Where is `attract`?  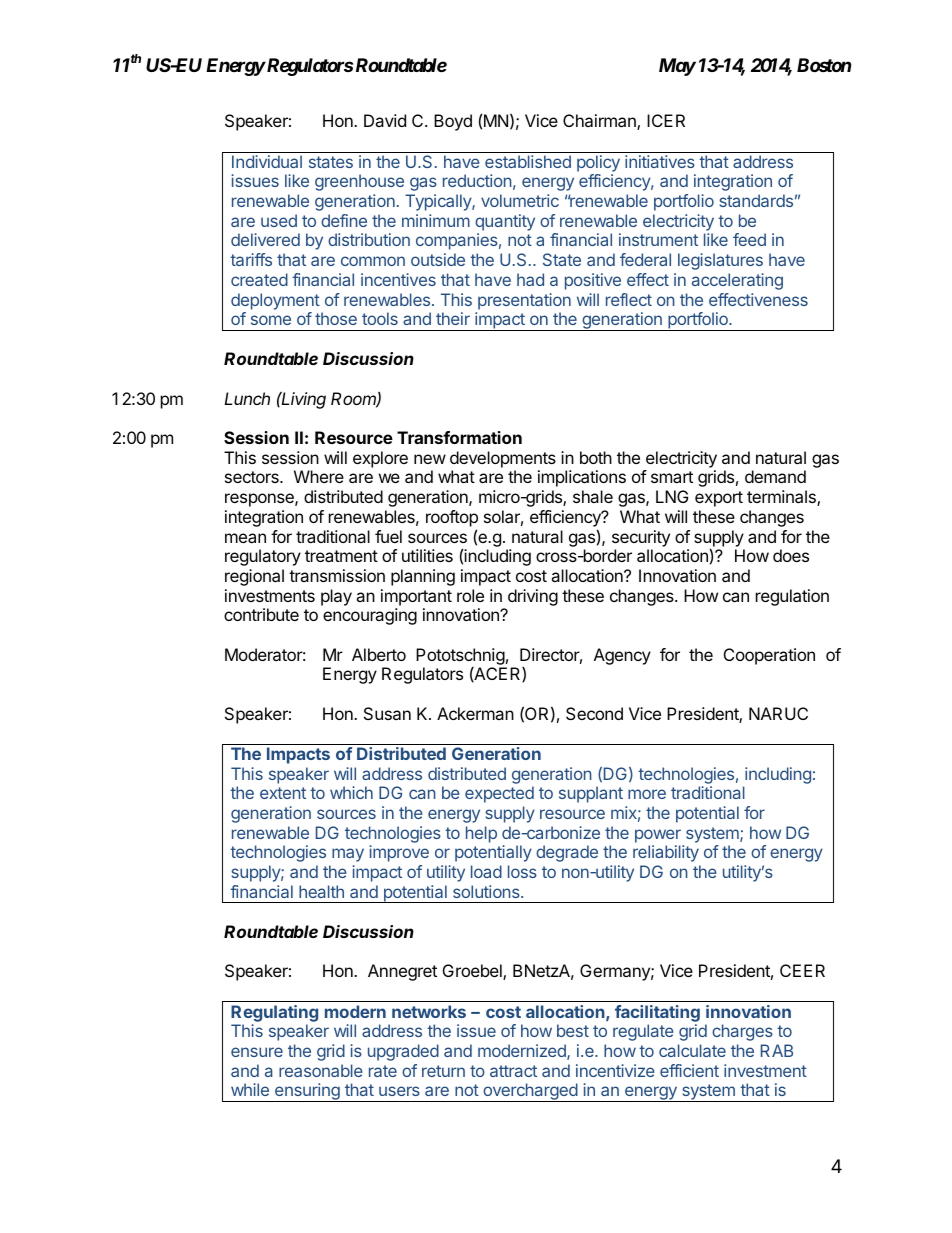
attract is located at coordinates (513, 1071).
